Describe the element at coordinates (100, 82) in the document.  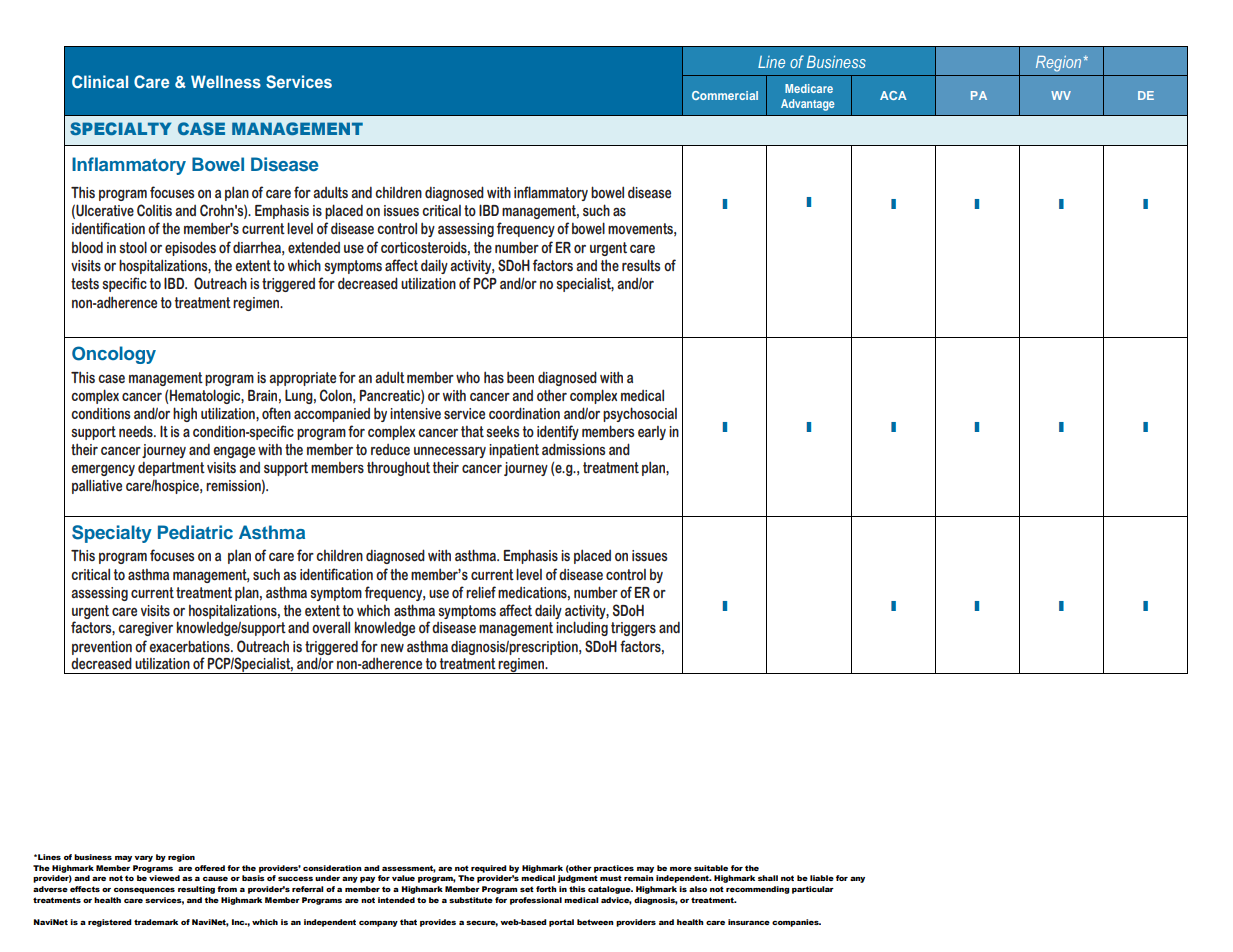
I see `Clinical` at that location.
